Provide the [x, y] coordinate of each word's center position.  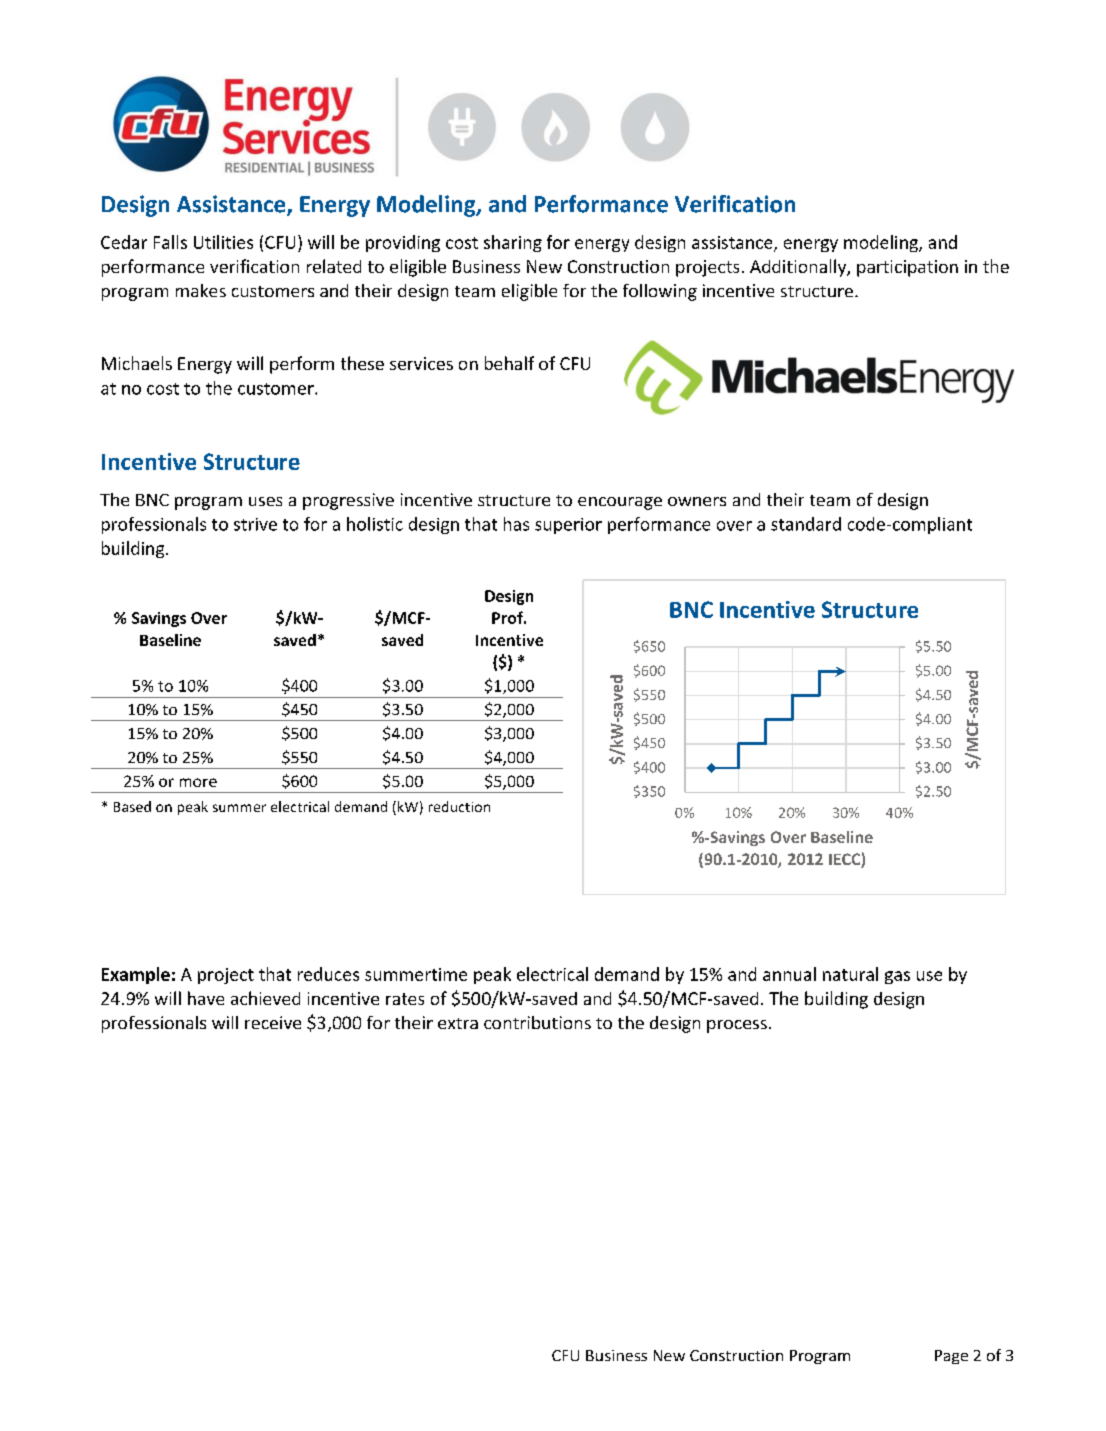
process [737, 1026]
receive [273, 1022]
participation [907, 268]
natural [850, 974]
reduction [459, 806]
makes [201, 290]
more [198, 782]
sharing [513, 243]
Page [951, 1357]
